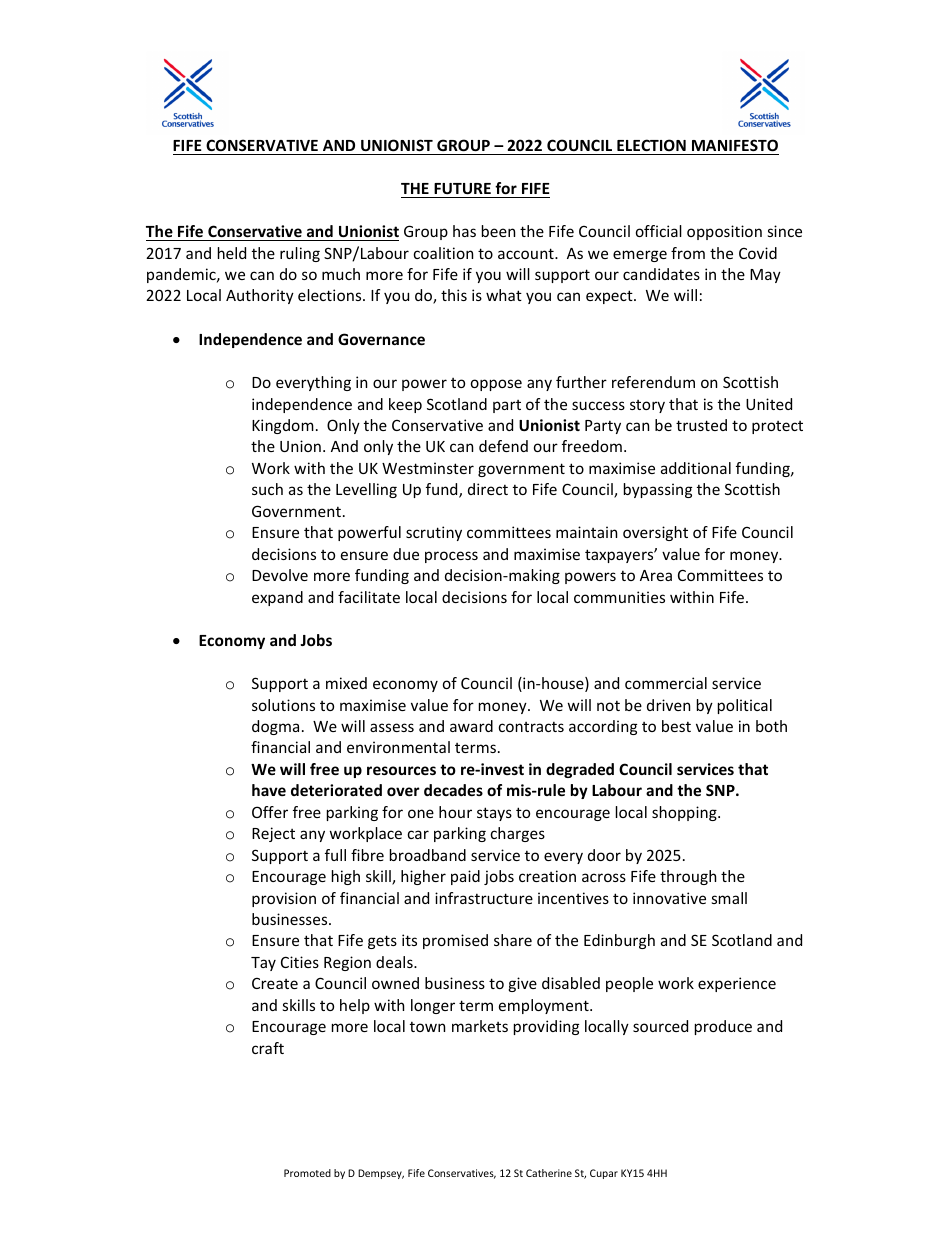  I want to click on Reject, so click(273, 834).
